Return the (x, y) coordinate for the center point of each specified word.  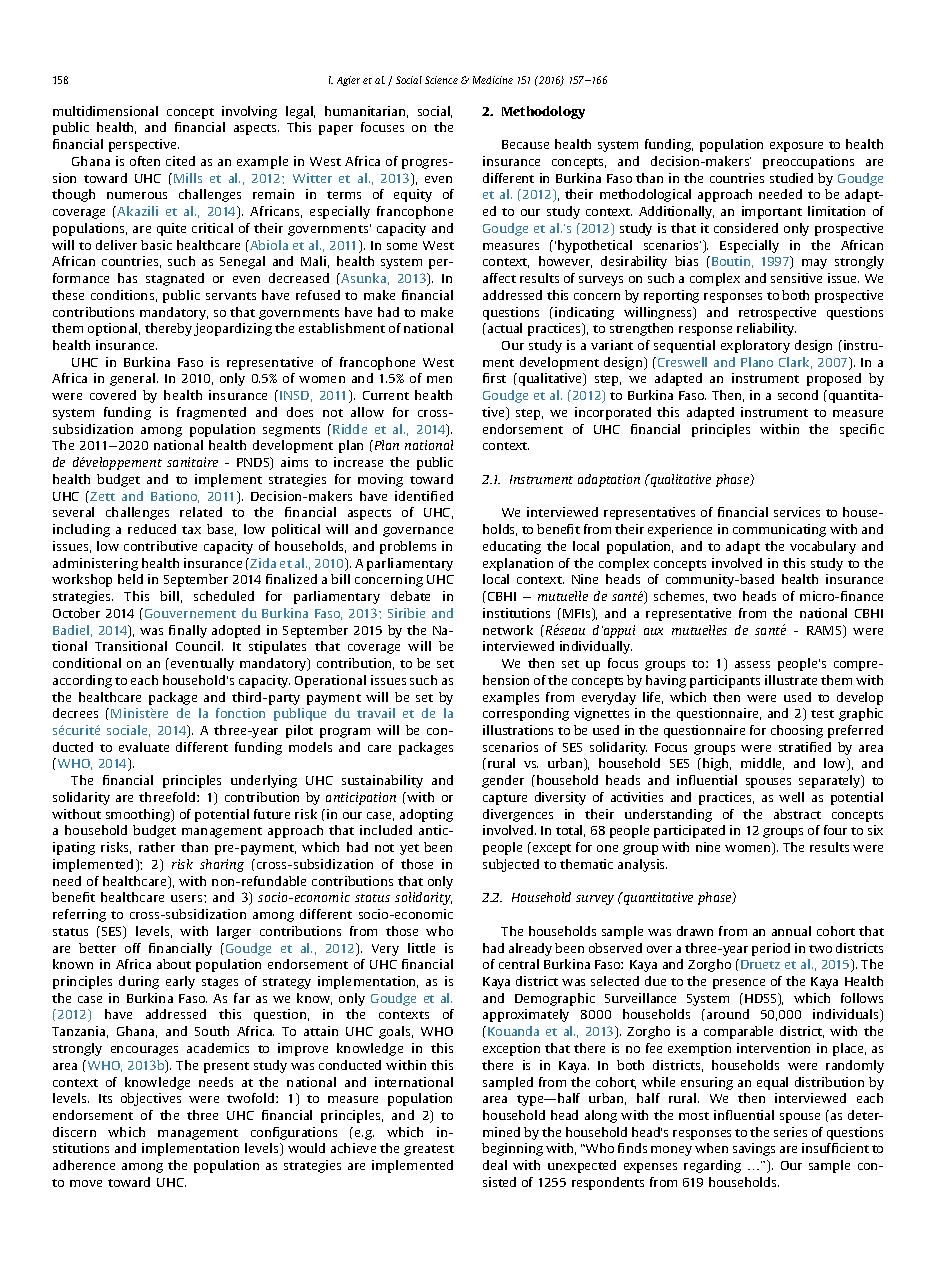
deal (495, 1165)
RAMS (825, 631)
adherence (84, 1165)
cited (180, 161)
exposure (796, 147)
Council (199, 646)
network (508, 630)
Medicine (493, 80)
